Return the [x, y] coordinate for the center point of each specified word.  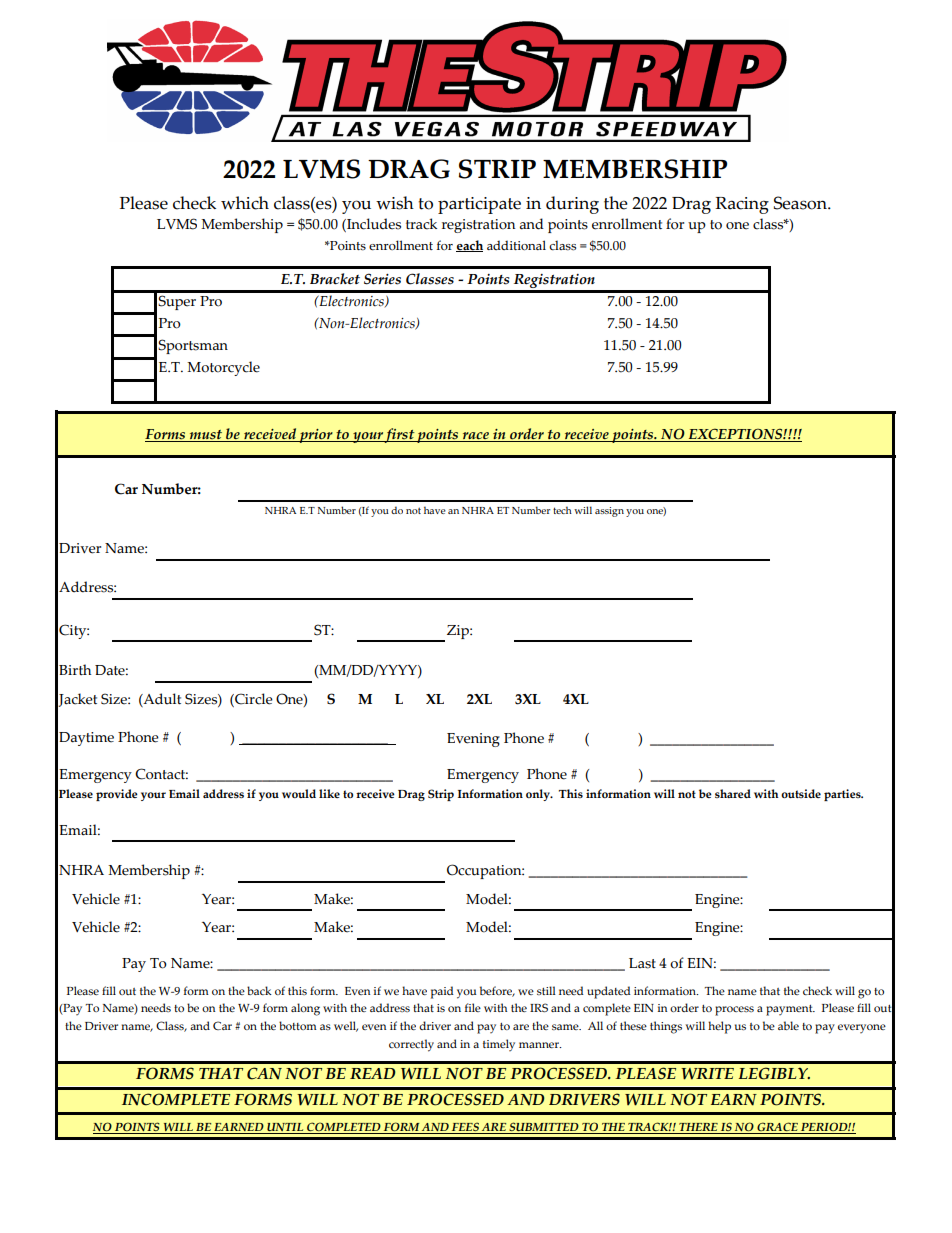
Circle [253, 700]
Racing [742, 205]
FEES [465, 1128]
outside [801, 793]
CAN [264, 1073]
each [469, 246]
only [539, 795]
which [245, 203]
